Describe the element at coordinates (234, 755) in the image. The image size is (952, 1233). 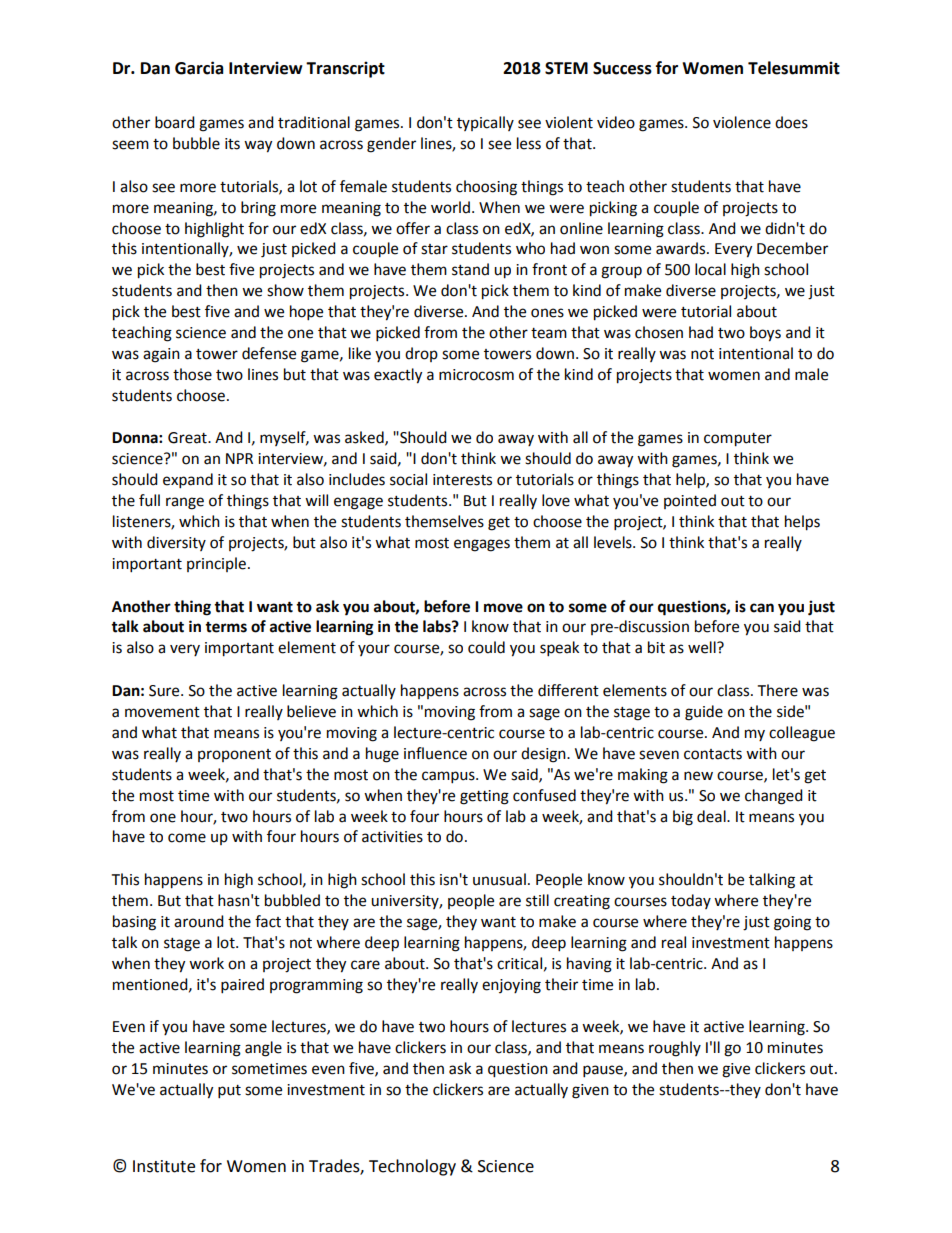
I see `proponent` at that location.
